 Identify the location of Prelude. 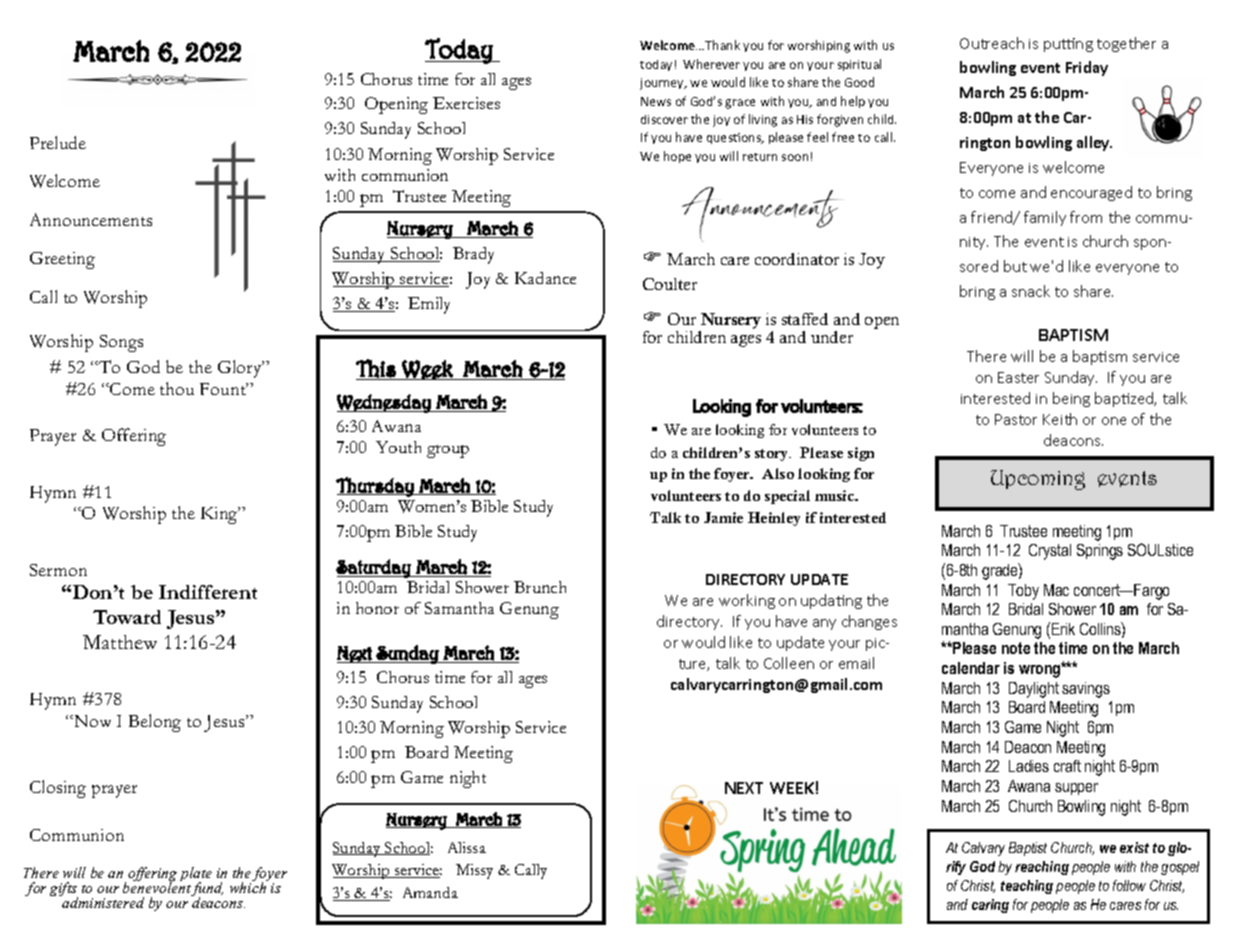
(58, 142).
